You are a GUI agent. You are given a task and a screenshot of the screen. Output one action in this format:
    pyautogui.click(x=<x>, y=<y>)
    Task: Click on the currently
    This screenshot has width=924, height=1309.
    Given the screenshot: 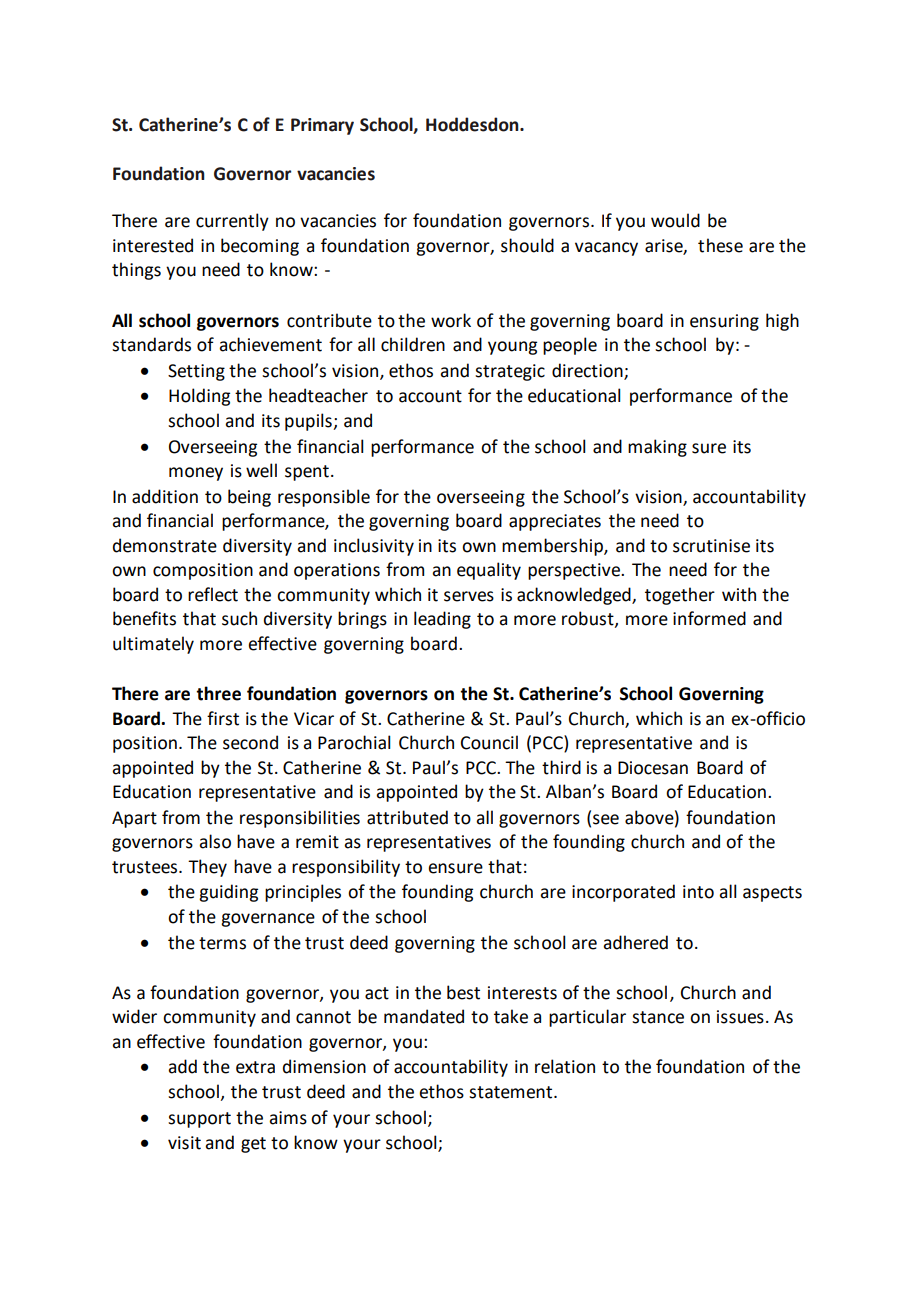 What is the action you would take?
    pyautogui.click(x=232, y=222)
